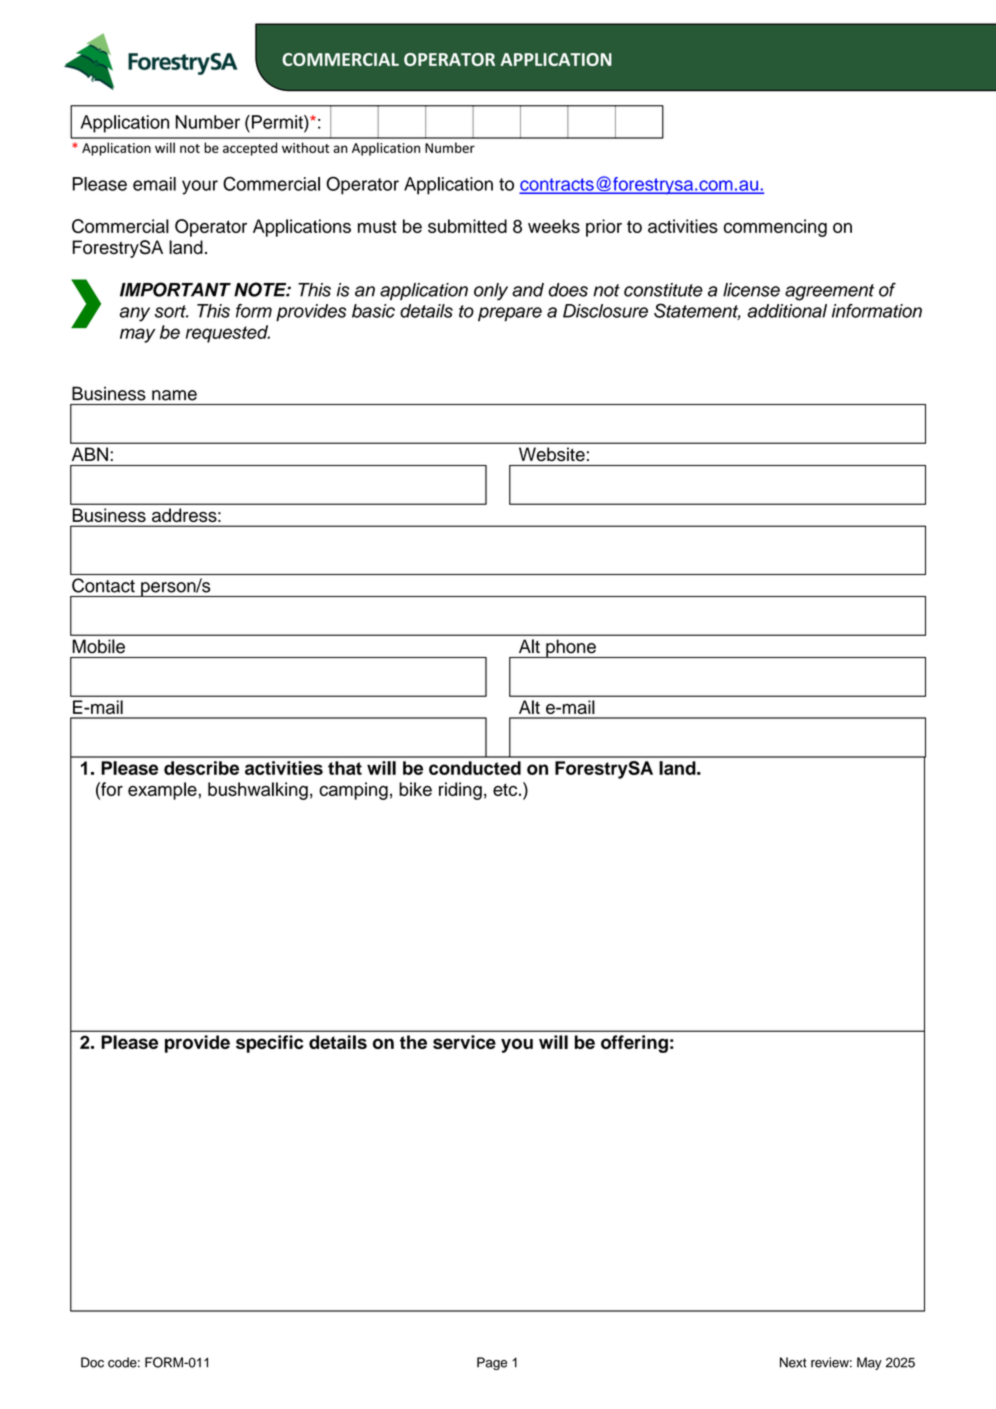 The width and height of the screenshot is (996, 1409). I want to click on prepare, so click(510, 314).
